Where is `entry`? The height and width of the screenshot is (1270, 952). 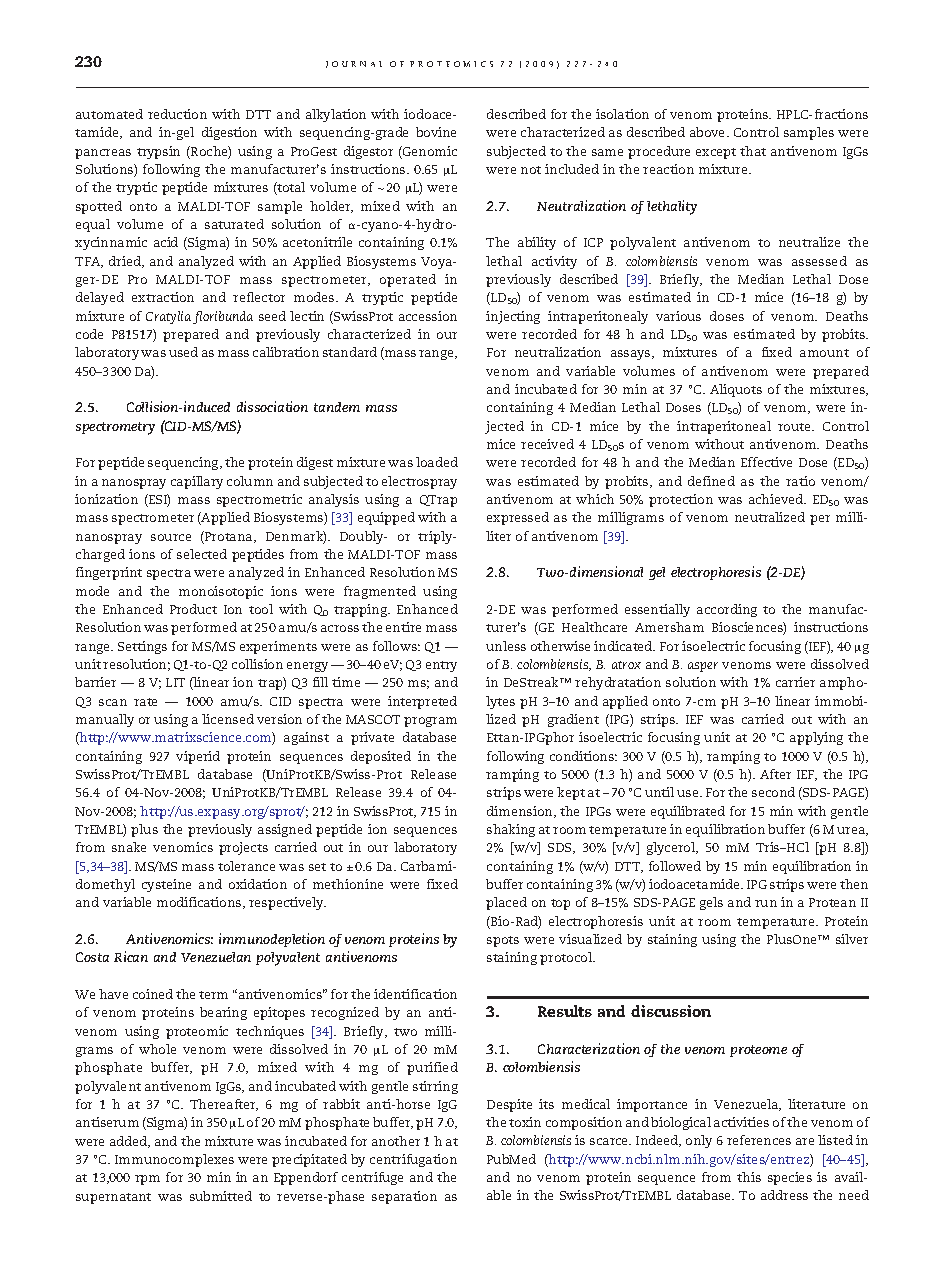 entry is located at coordinates (441, 666).
